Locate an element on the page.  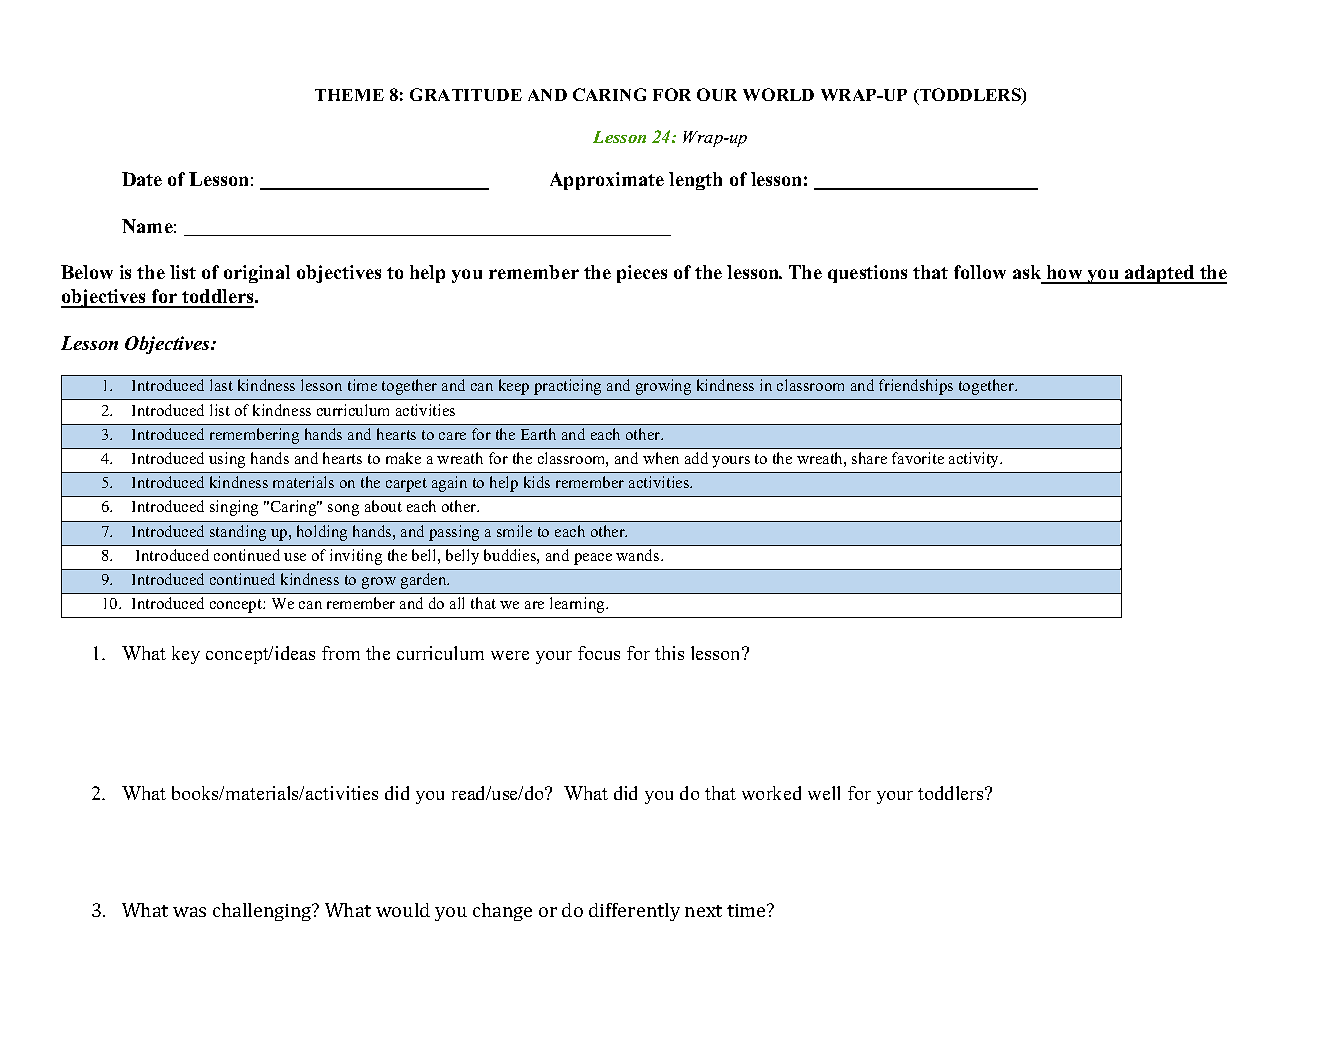
focus is located at coordinates (599, 653).
